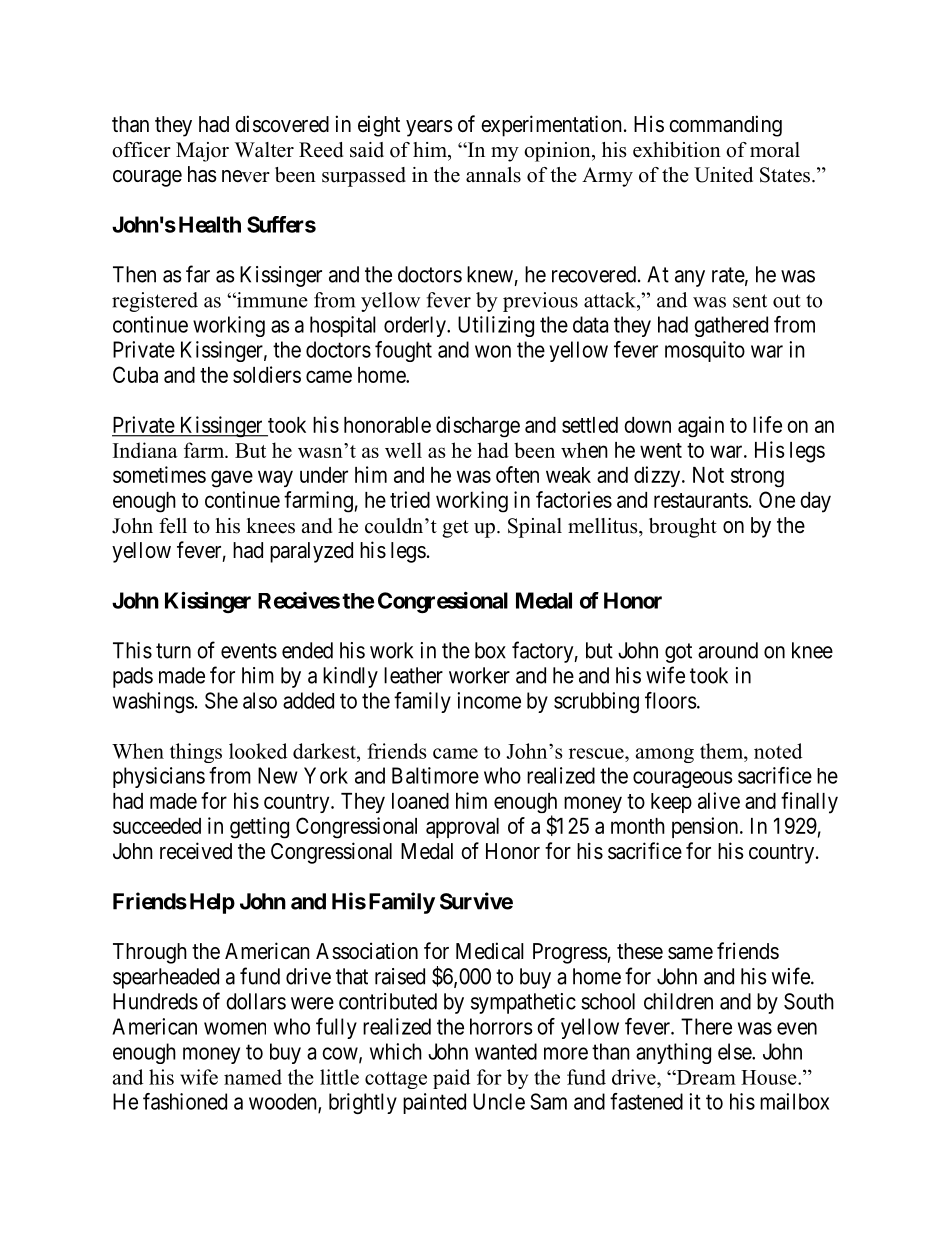  Describe the element at coordinates (253, 1077) in the page. I see `named` at that location.
